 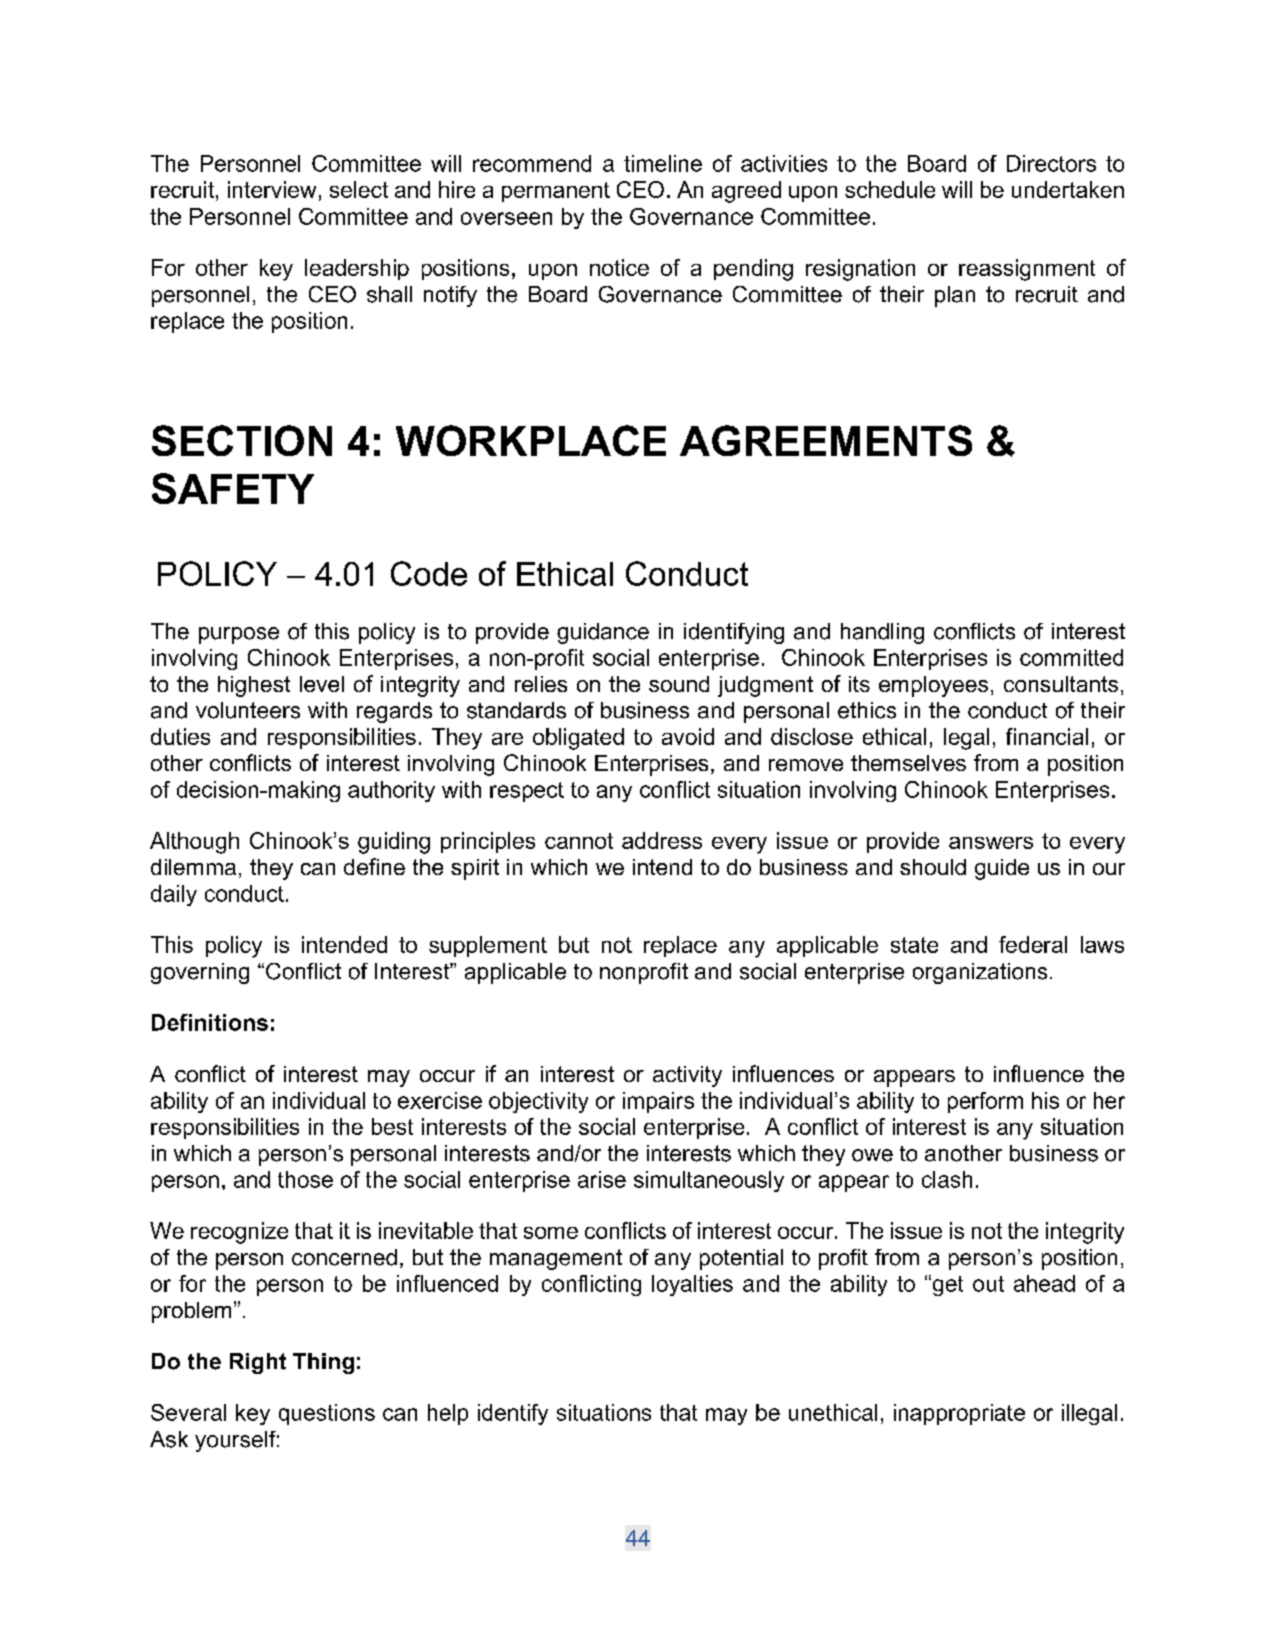 I want to click on timeline, so click(x=663, y=163).
